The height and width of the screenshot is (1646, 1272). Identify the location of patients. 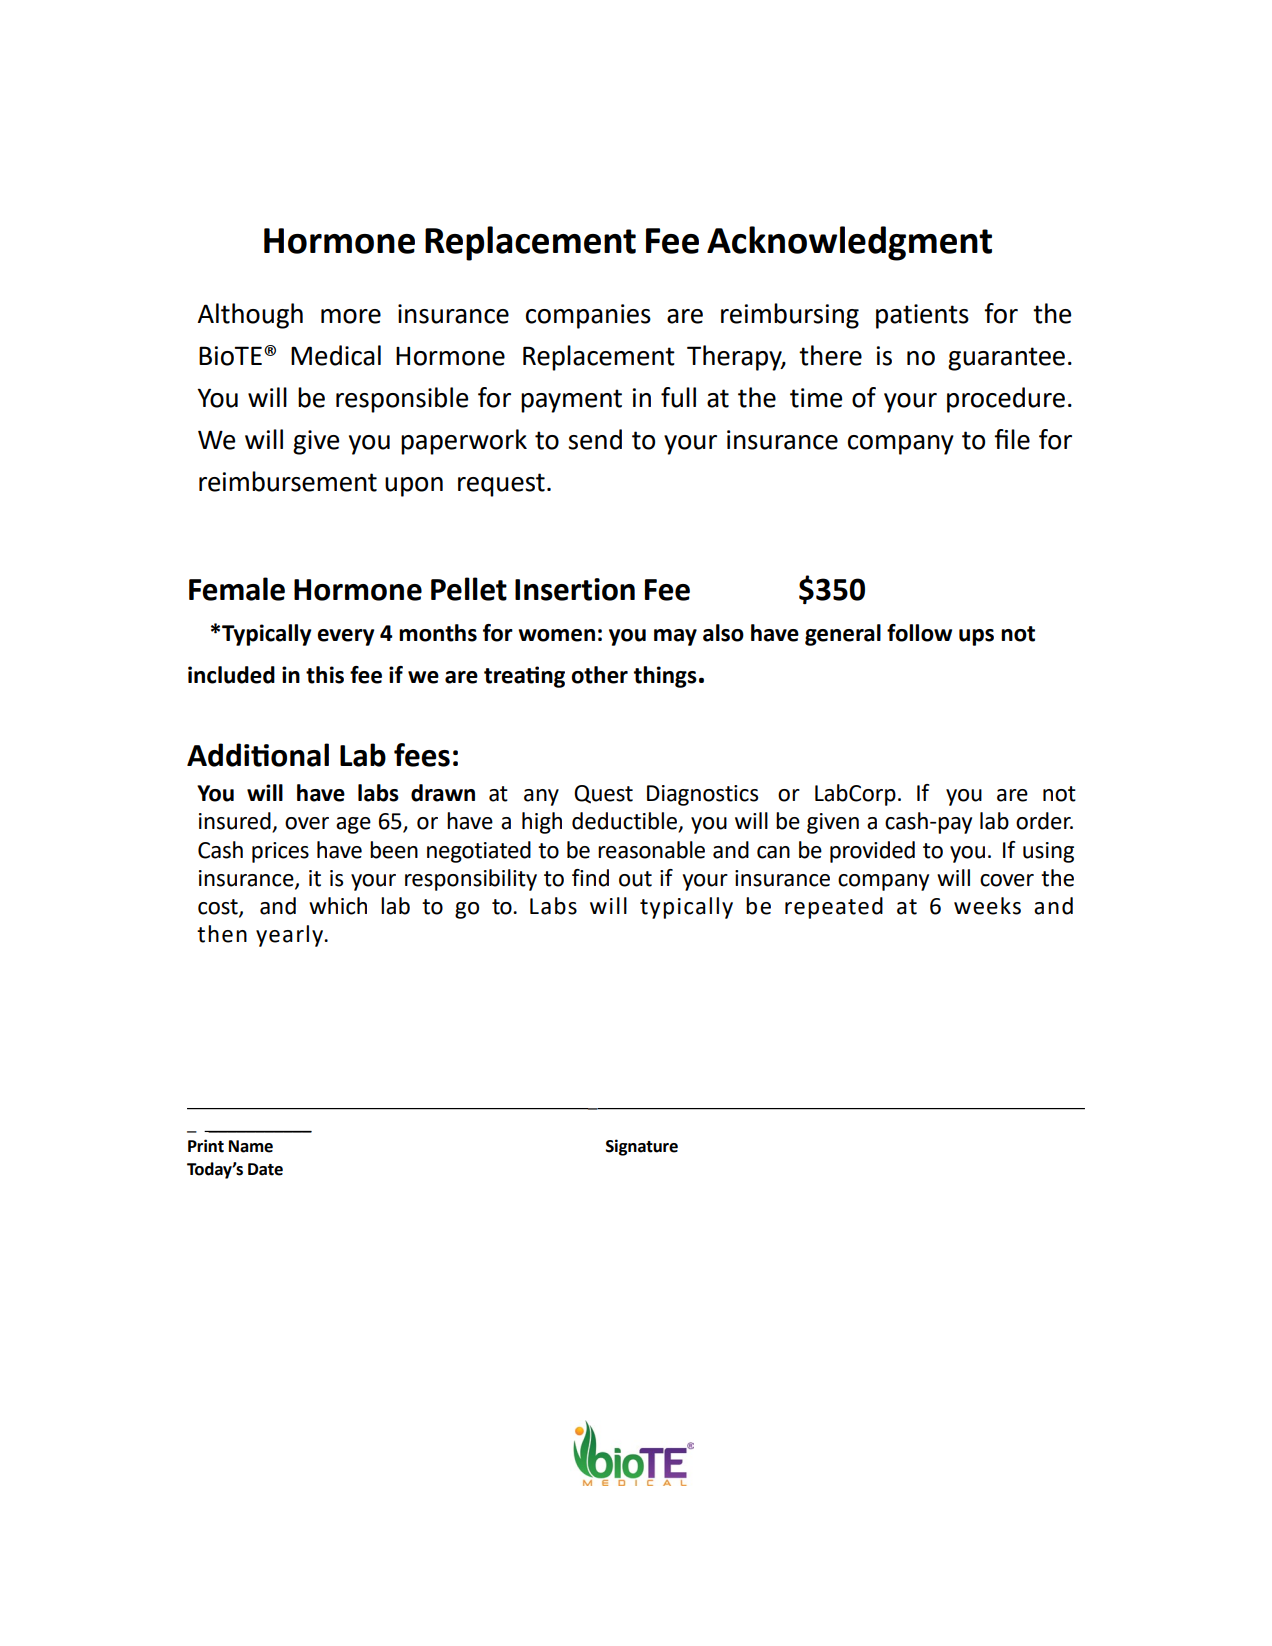
(922, 316).
